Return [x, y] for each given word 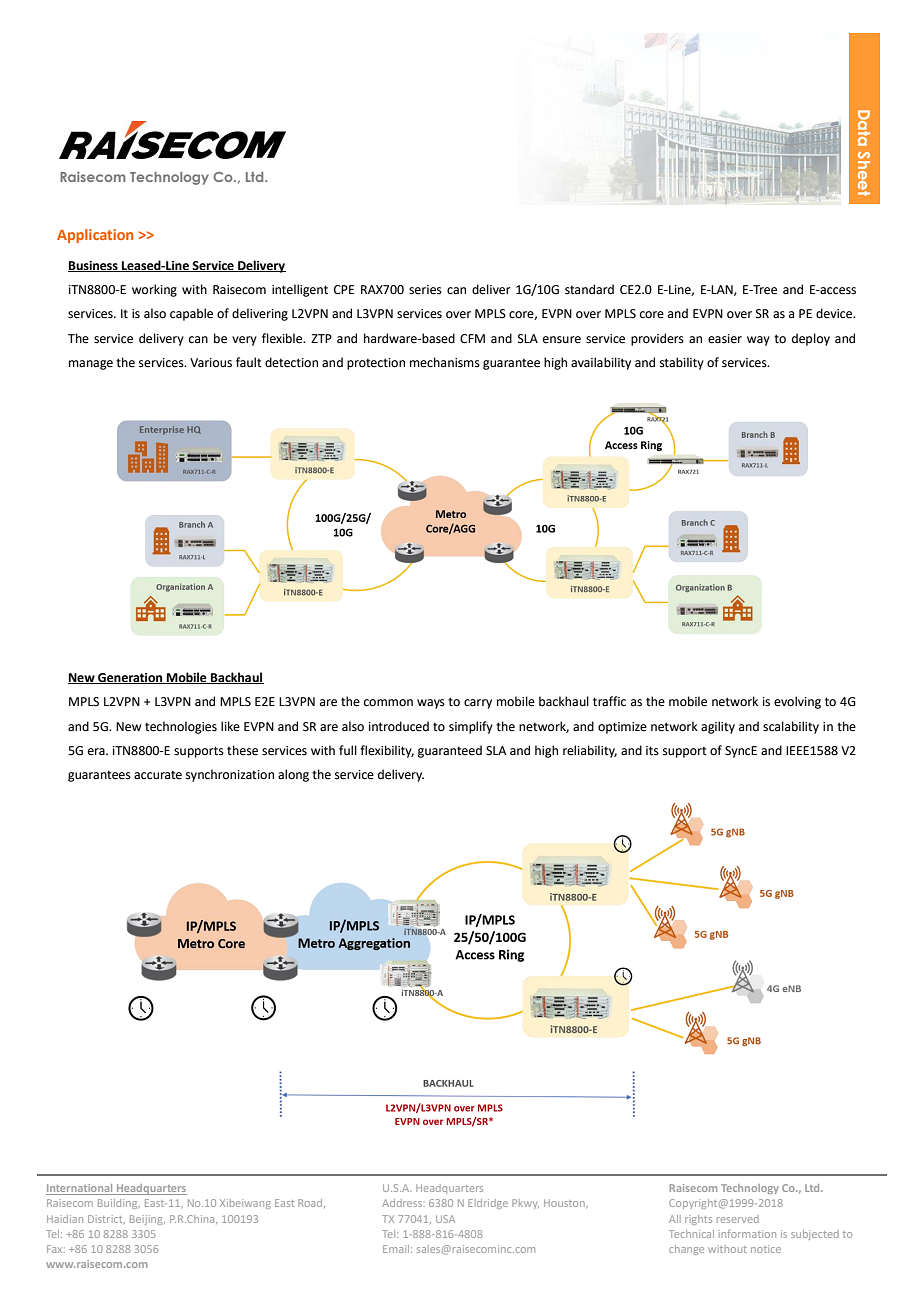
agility [718, 727]
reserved [738, 1219]
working [154, 290]
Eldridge [488, 1204]
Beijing [147, 1220]
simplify [471, 727]
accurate [158, 775]
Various [211, 363]
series [425, 290]
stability [682, 363]
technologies [181, 727]
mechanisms [445, 362]
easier [725, 339]
